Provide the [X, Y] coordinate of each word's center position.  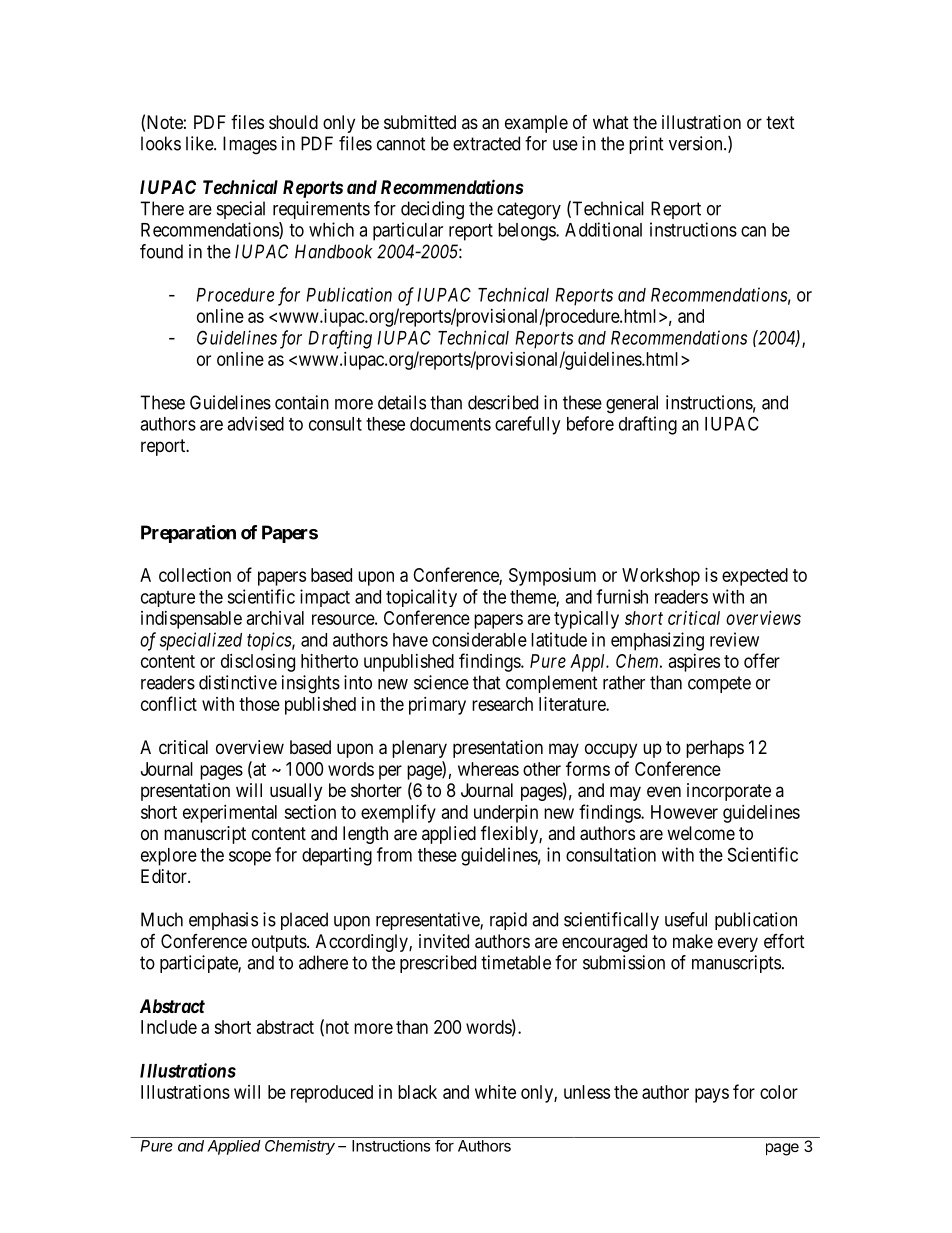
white [495, 1092]
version [697, 143]
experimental [230, 814]
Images [250, 145]
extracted [486, 143]
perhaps [715, 749]
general [632, 404]
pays [712, 1095]
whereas [488, 769]
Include [169, 1027]
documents [450, 424]
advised [255, 423]
